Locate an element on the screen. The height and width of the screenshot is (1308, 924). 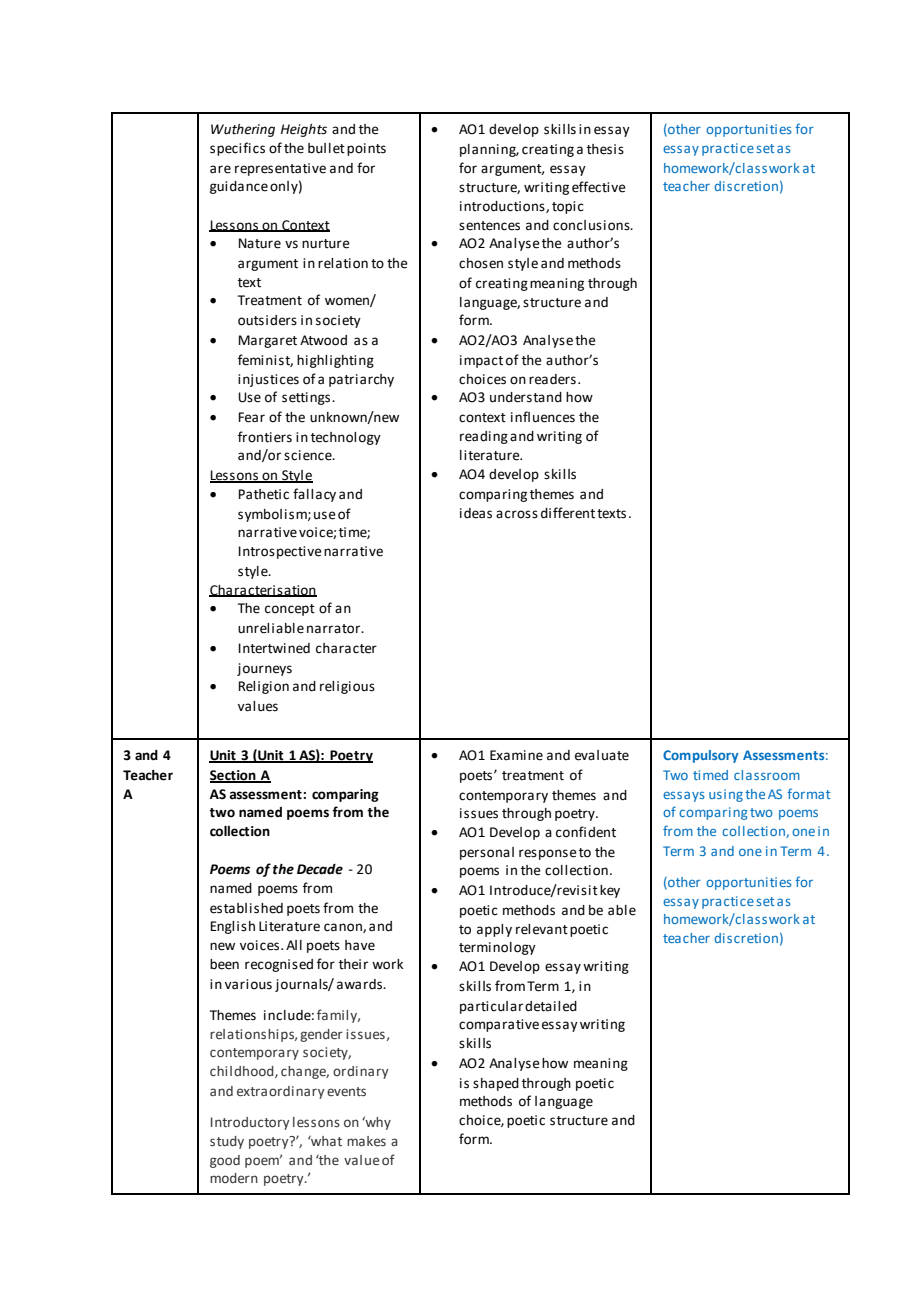
shaped is located at coordinates (496, 1084).
